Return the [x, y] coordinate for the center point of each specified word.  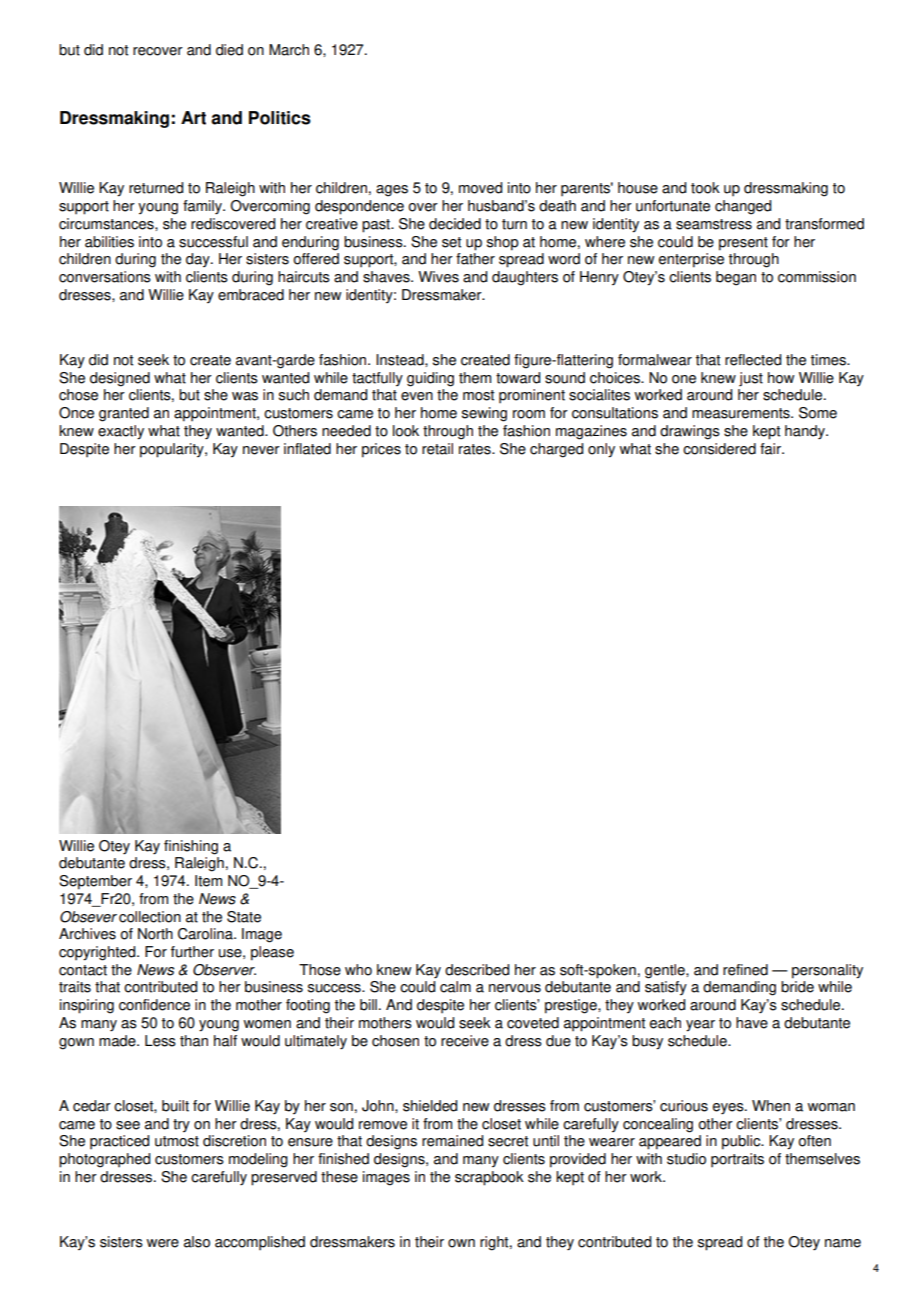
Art [193, 118]
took [705, 188]
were [163, 1243]
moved [480, 188]
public [742, 1142]
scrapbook [489, 1178]
